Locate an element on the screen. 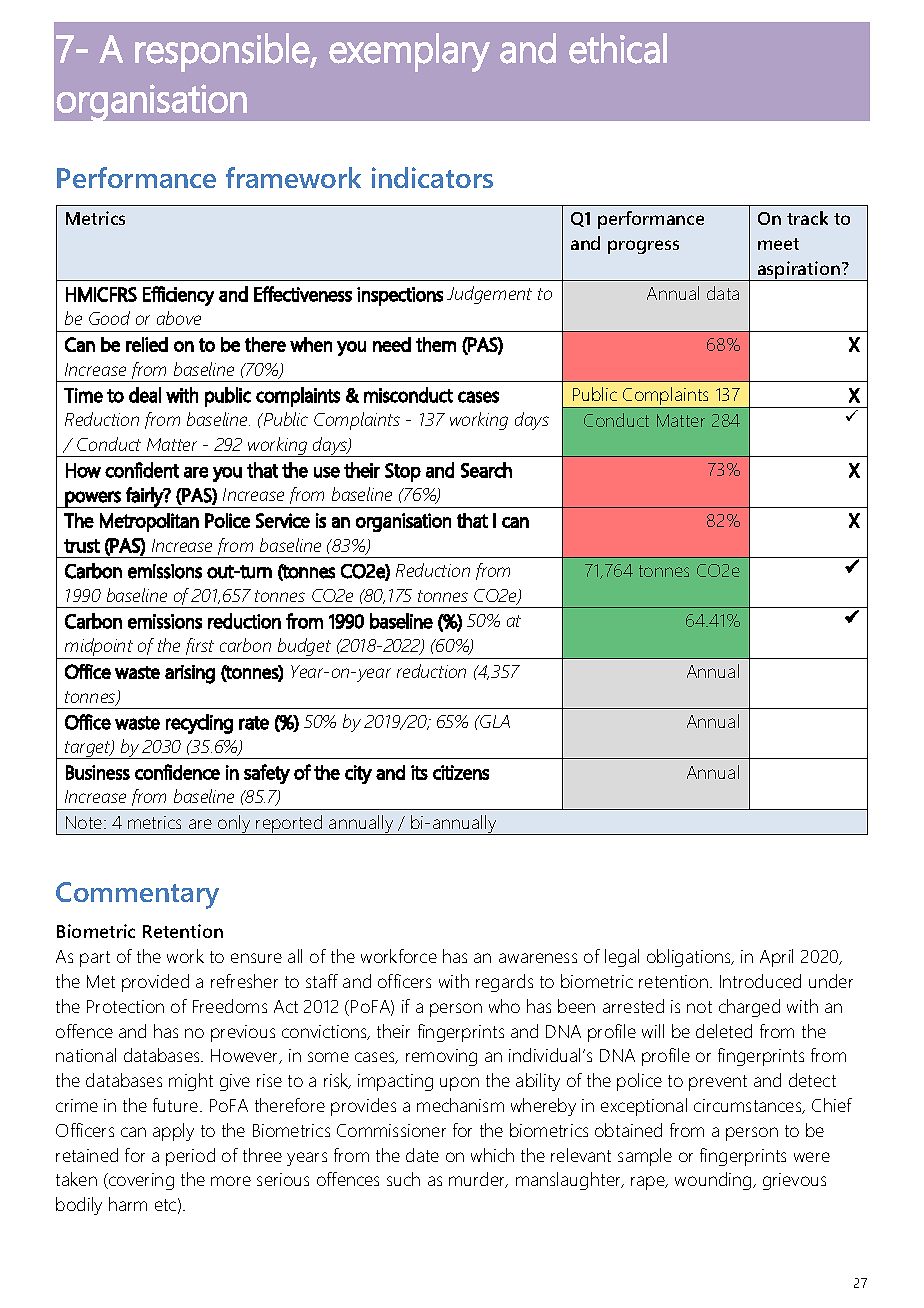  aspiration is located at coordinates (799, 271).
